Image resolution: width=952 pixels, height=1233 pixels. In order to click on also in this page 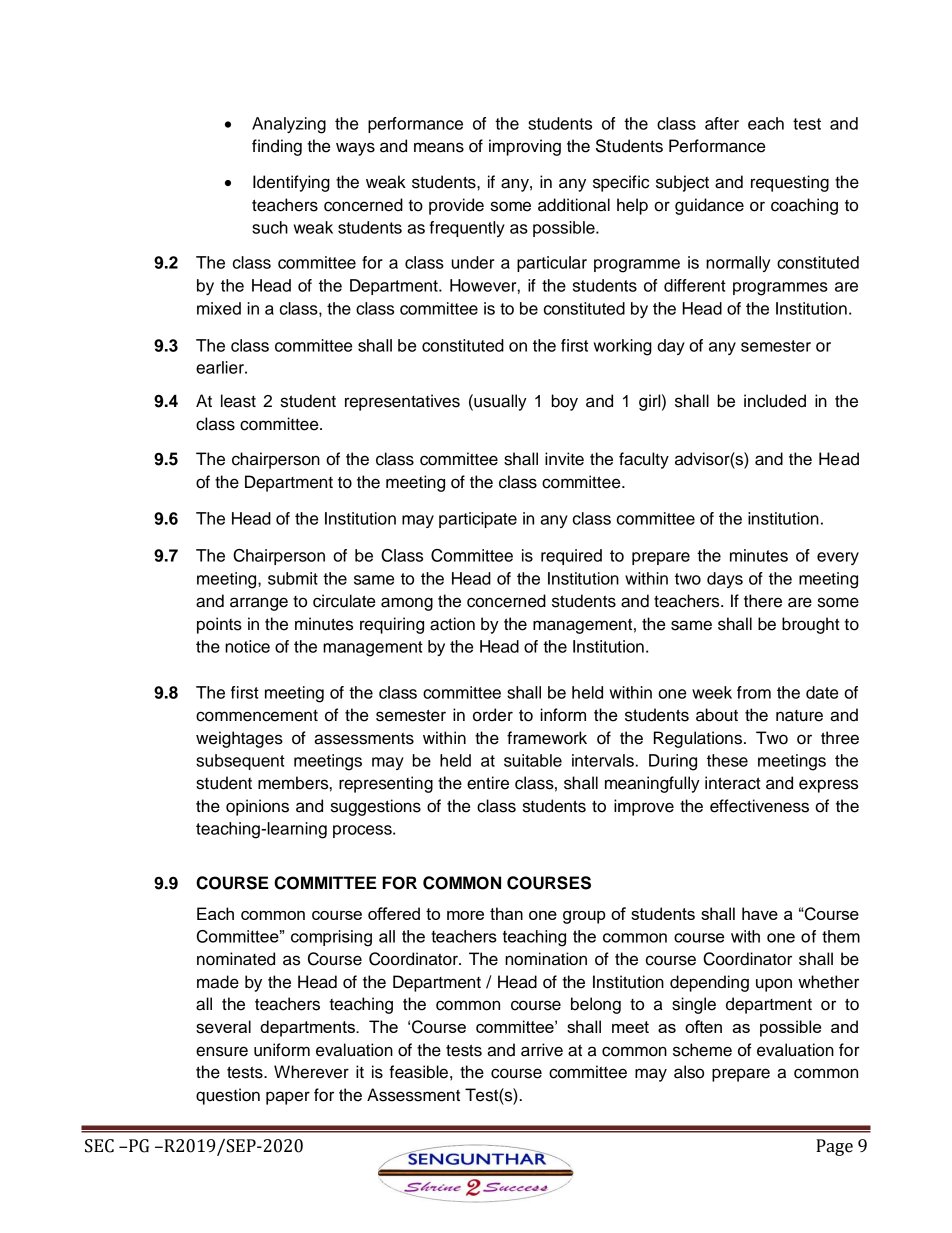, I will do `click(689, 1072)`.
